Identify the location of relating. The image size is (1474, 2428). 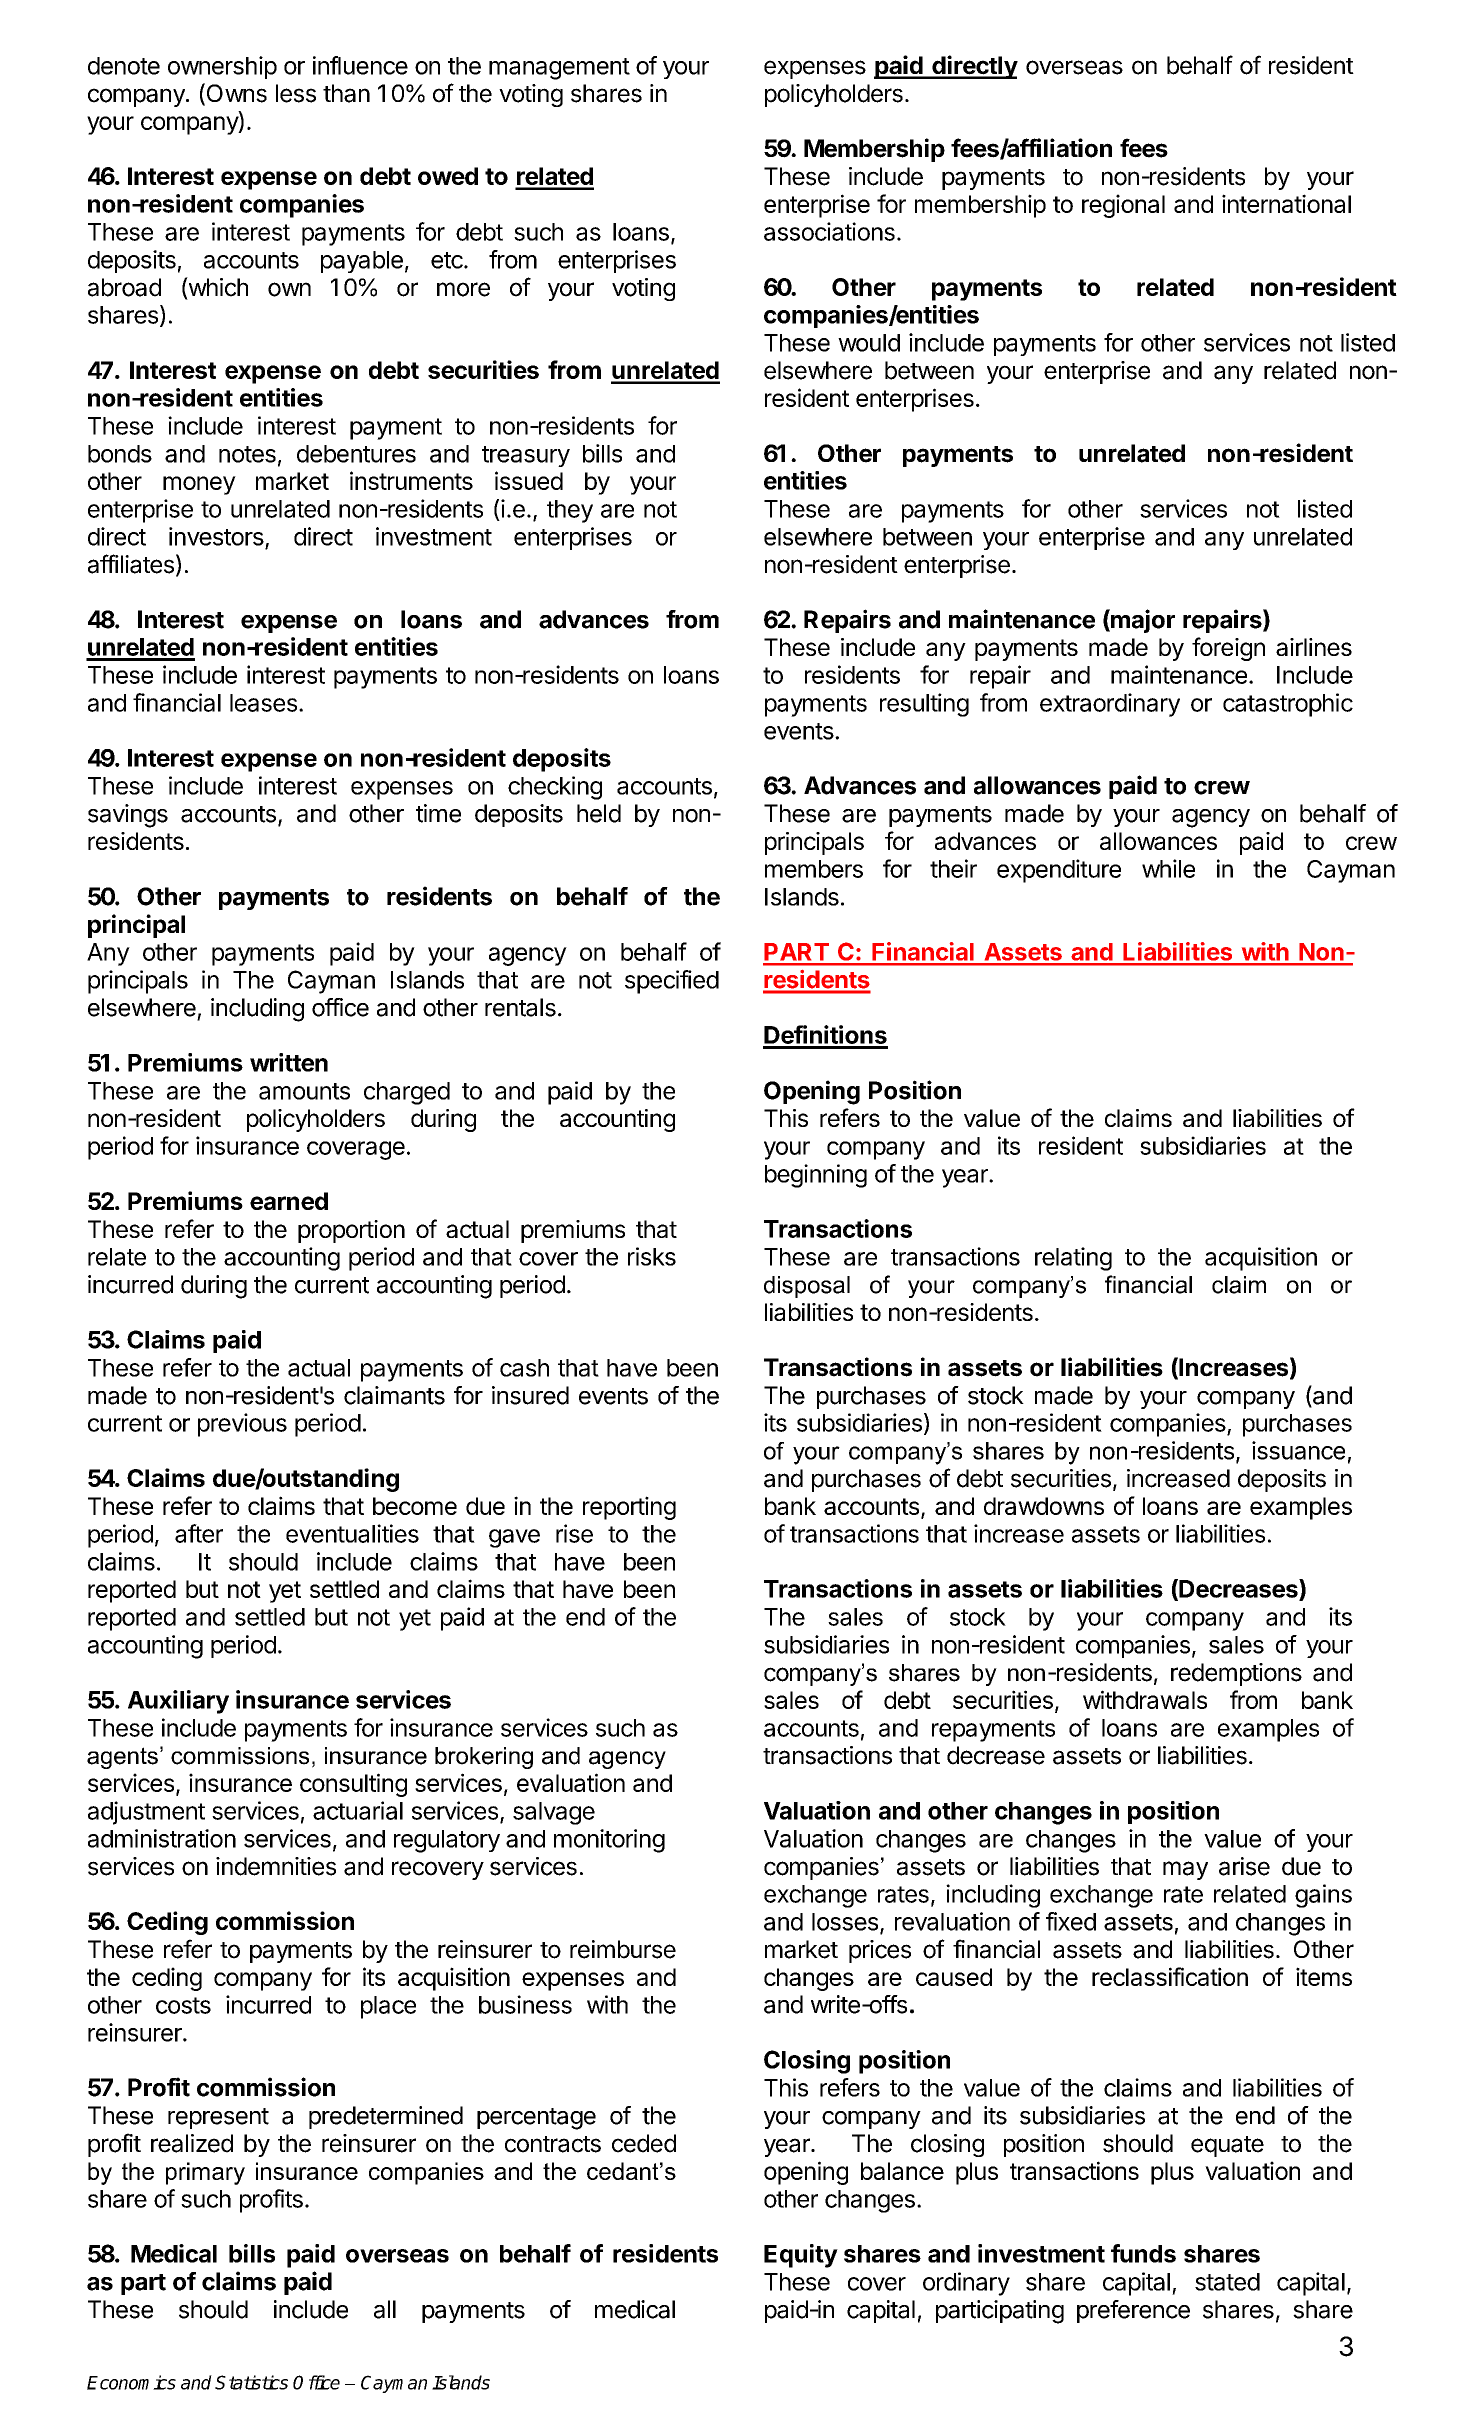
(1073, 1259).
